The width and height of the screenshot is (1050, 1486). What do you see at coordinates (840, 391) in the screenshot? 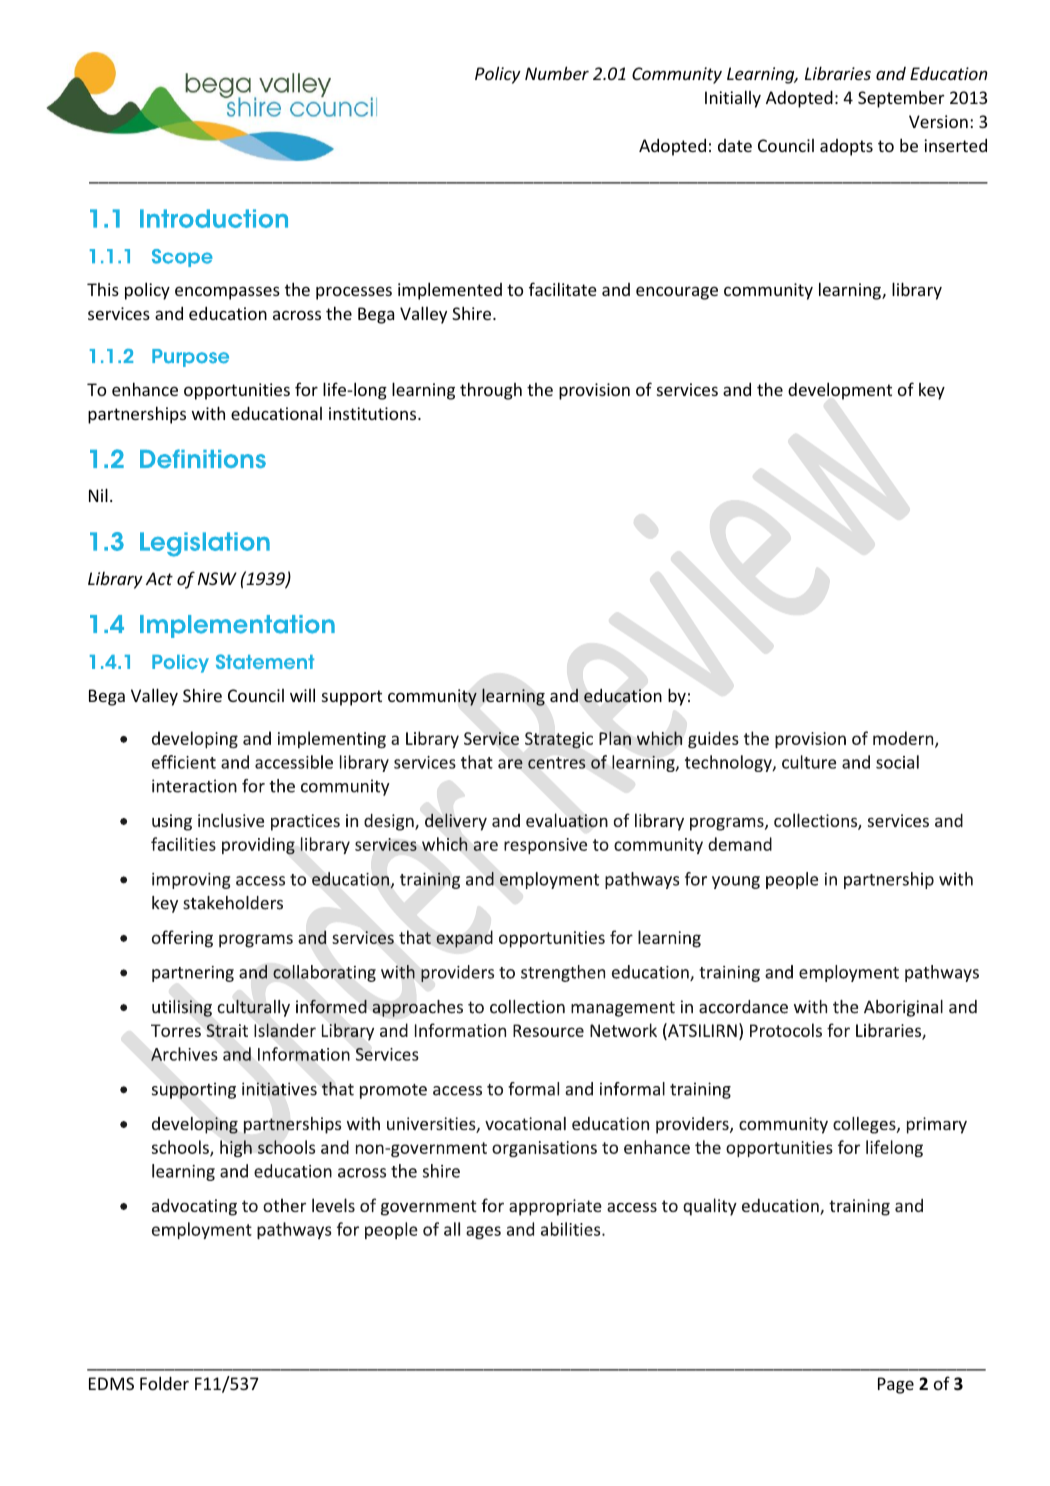
I see `development` at bounding box center [840, 391].
